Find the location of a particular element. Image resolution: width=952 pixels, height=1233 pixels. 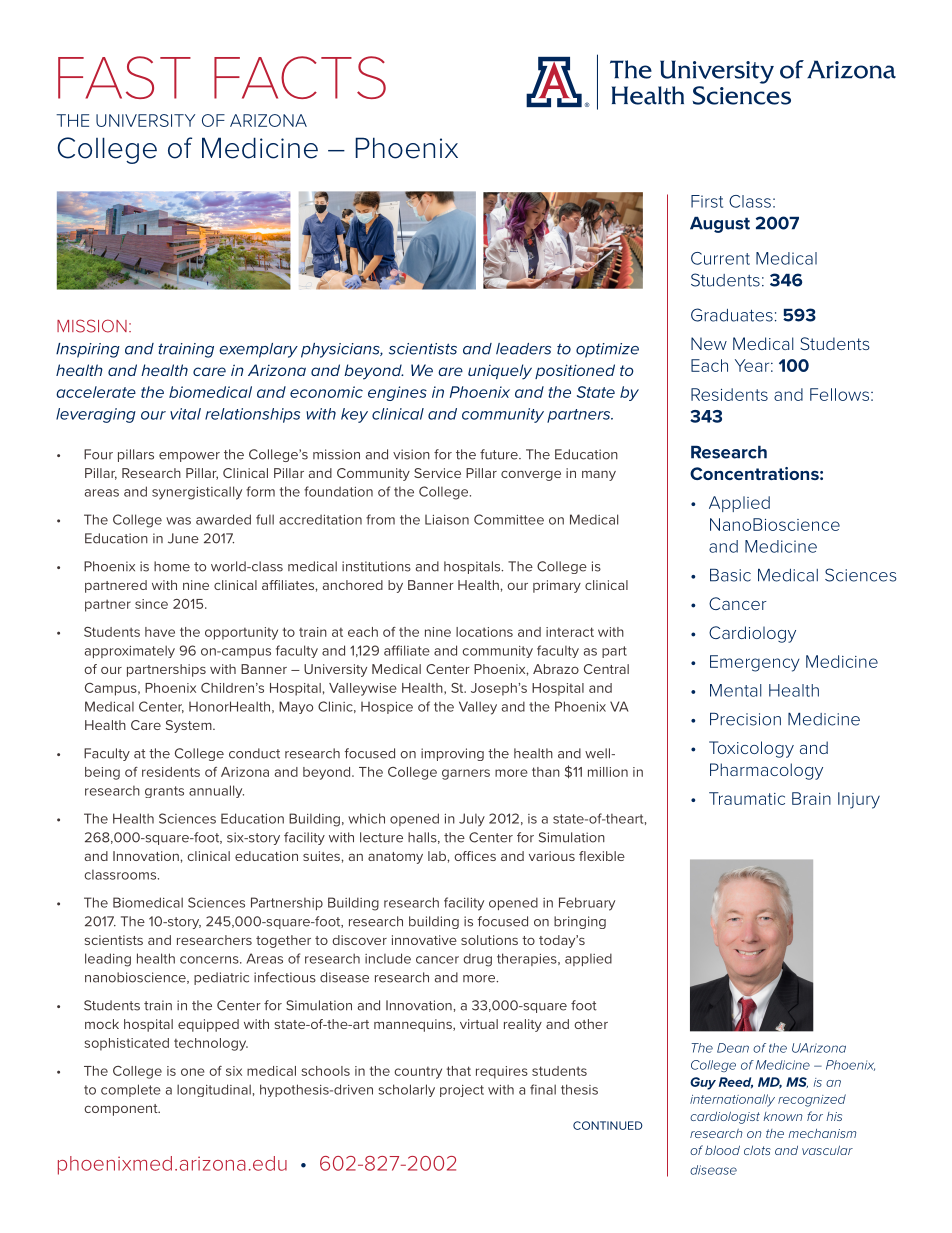

First is located at coordinates (707, 201).
